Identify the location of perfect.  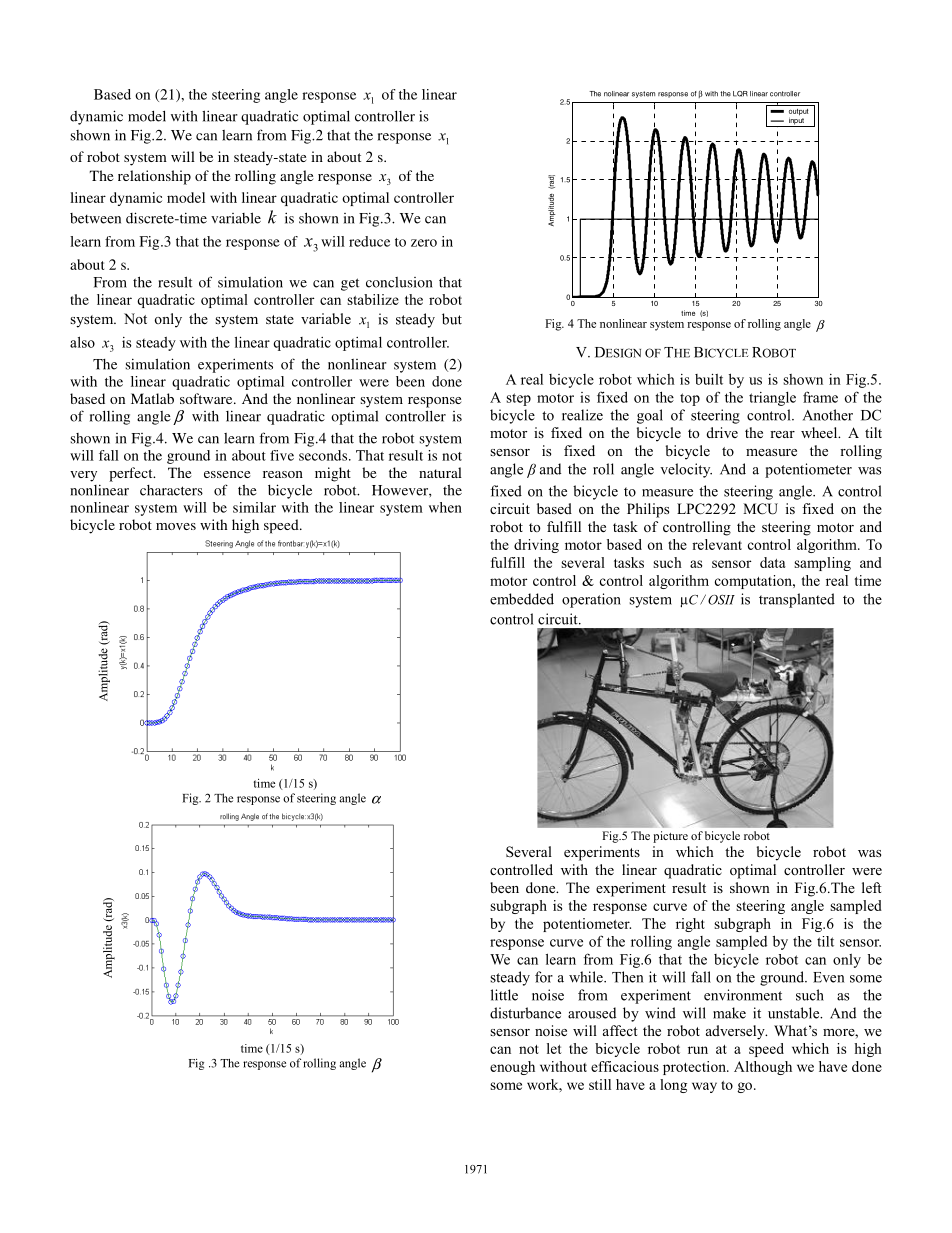
(132, 474).
